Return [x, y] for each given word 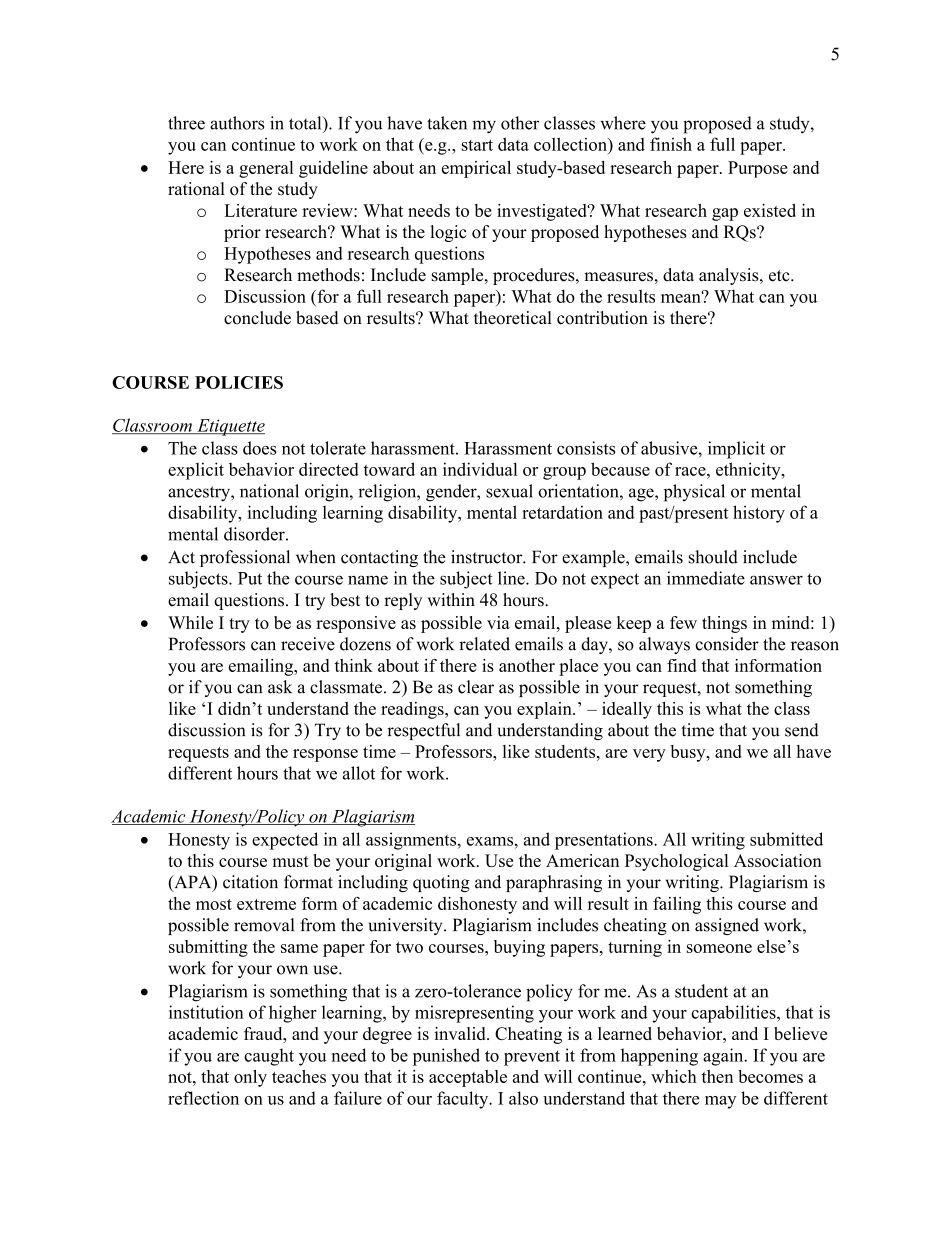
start [477, 145]
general [266, 169]
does [259, 448]
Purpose [758, 169]
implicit [736, 450]
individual [480, 469]
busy [689, 753]
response [325, 755]
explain [545, 710]
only [250, 1078]
